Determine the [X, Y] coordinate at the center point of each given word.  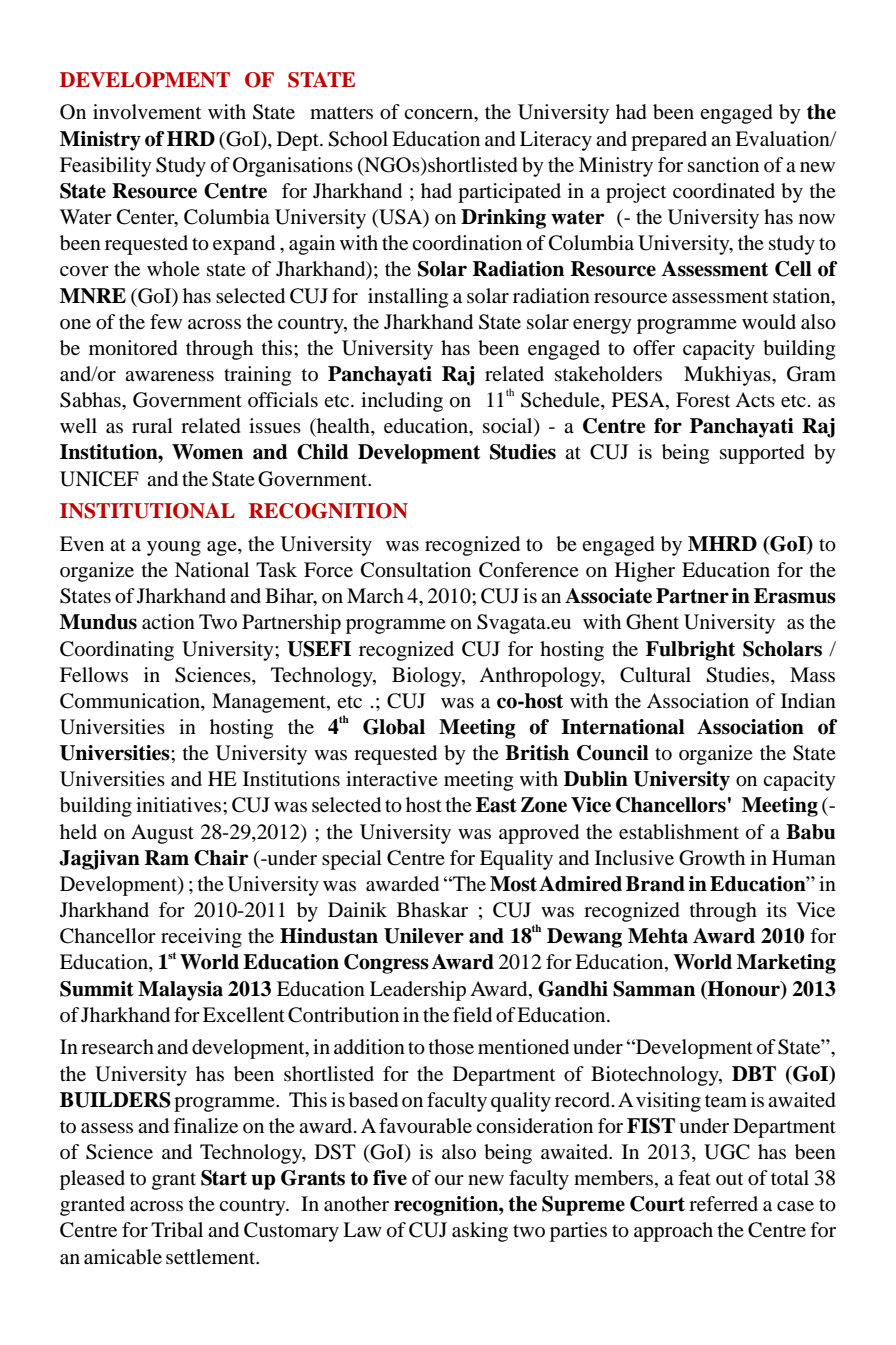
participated [509, 193]
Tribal [177, 1230]
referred [723, 1203]
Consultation [416, 570]
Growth [712, 858]
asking [480, 1232]
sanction [723, 165]
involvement [147, 112]
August [162, 834]
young [174, 548]
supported [762, 454]
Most [513, 884]
